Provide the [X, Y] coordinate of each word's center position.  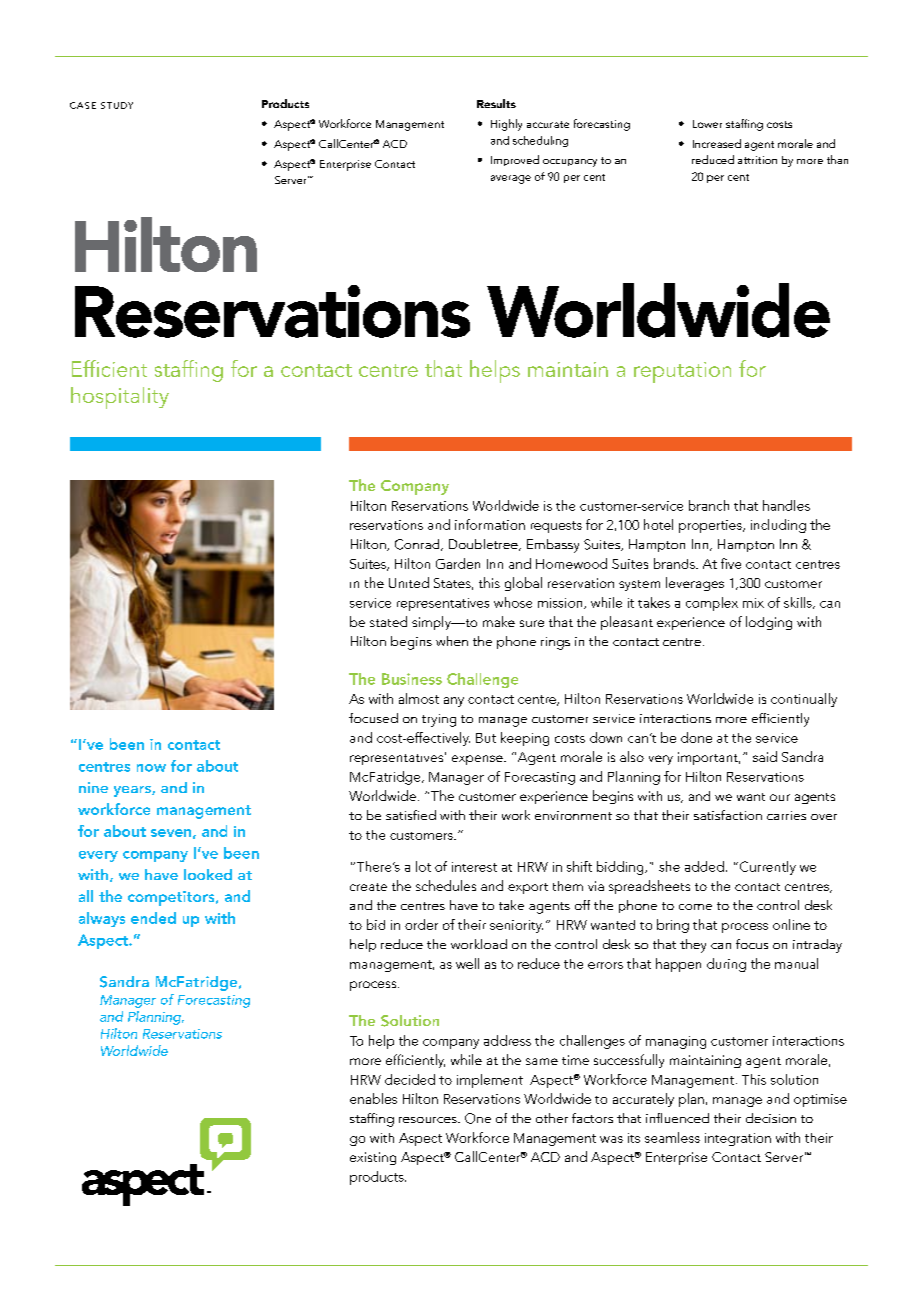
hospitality [120, 398]
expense [478, 760]
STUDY [117, 105]
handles [786, 505]
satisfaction [728, 815]
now [151, 768]
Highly [506, 125]
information [490, 524]
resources [429, 1120]
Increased [717, 143]
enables [373, 1098]
